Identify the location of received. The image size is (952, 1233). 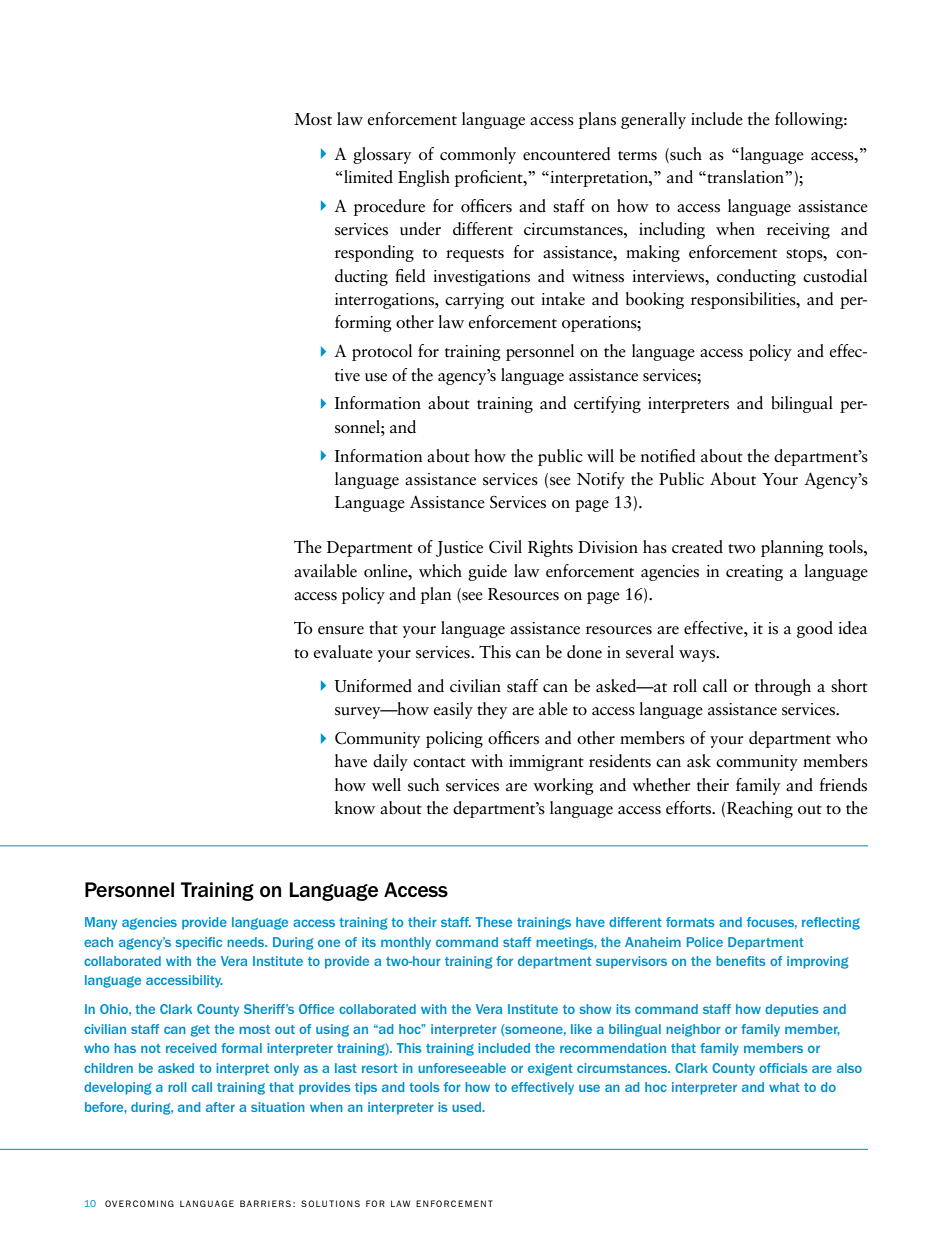
(191, 1048).
